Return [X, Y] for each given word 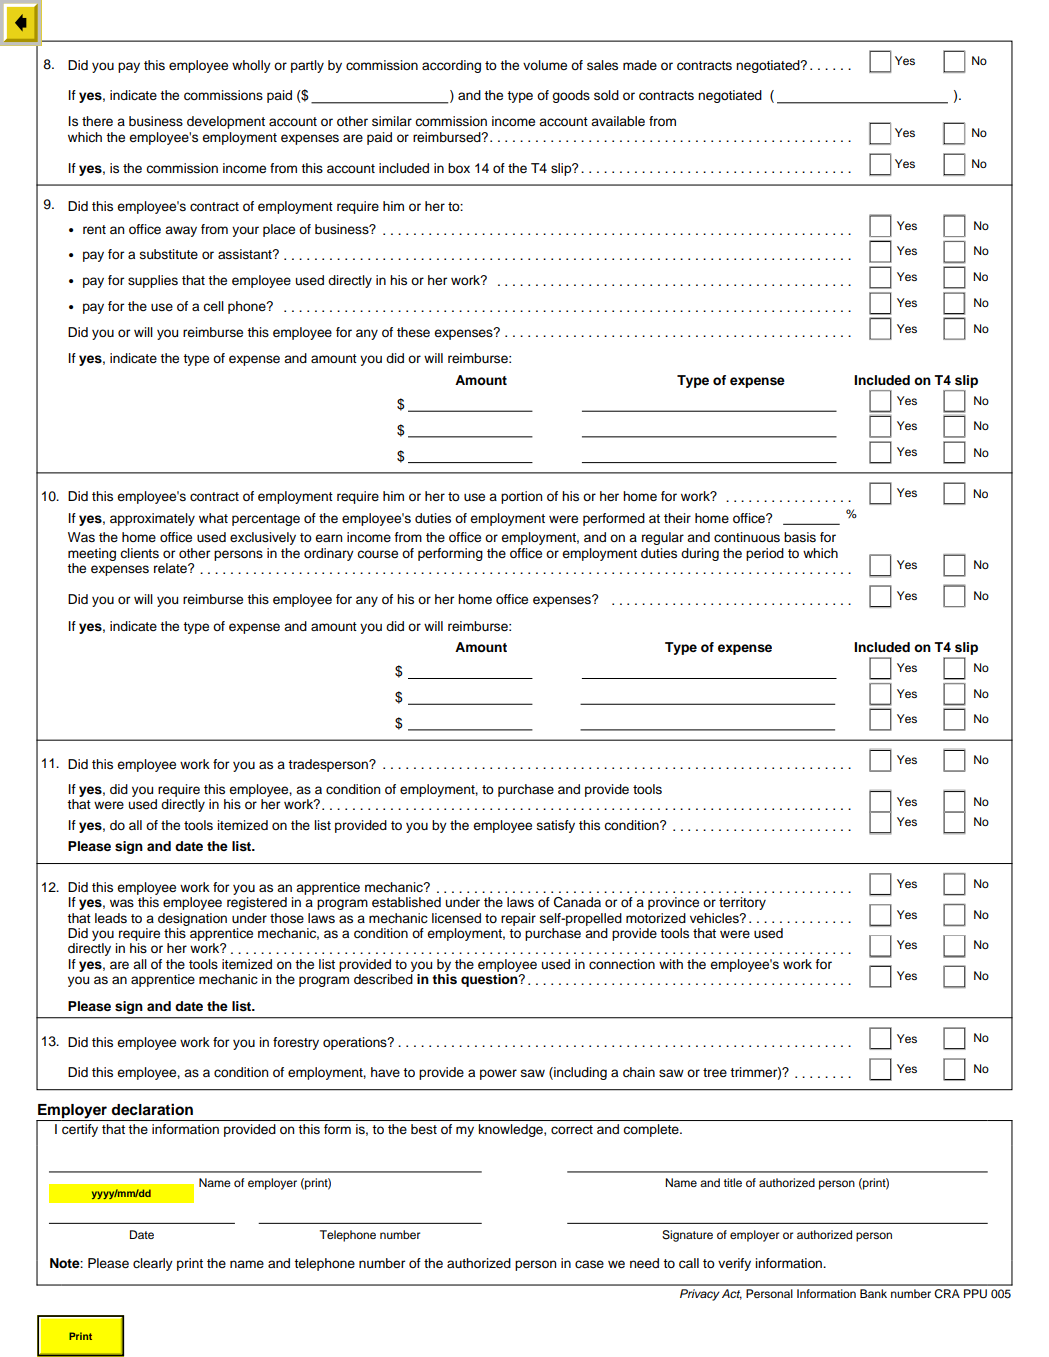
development [226, 122]
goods [571, 96]
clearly [153, 1264]
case [589, 1264]
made [640, 65]
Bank [873, 1293]
